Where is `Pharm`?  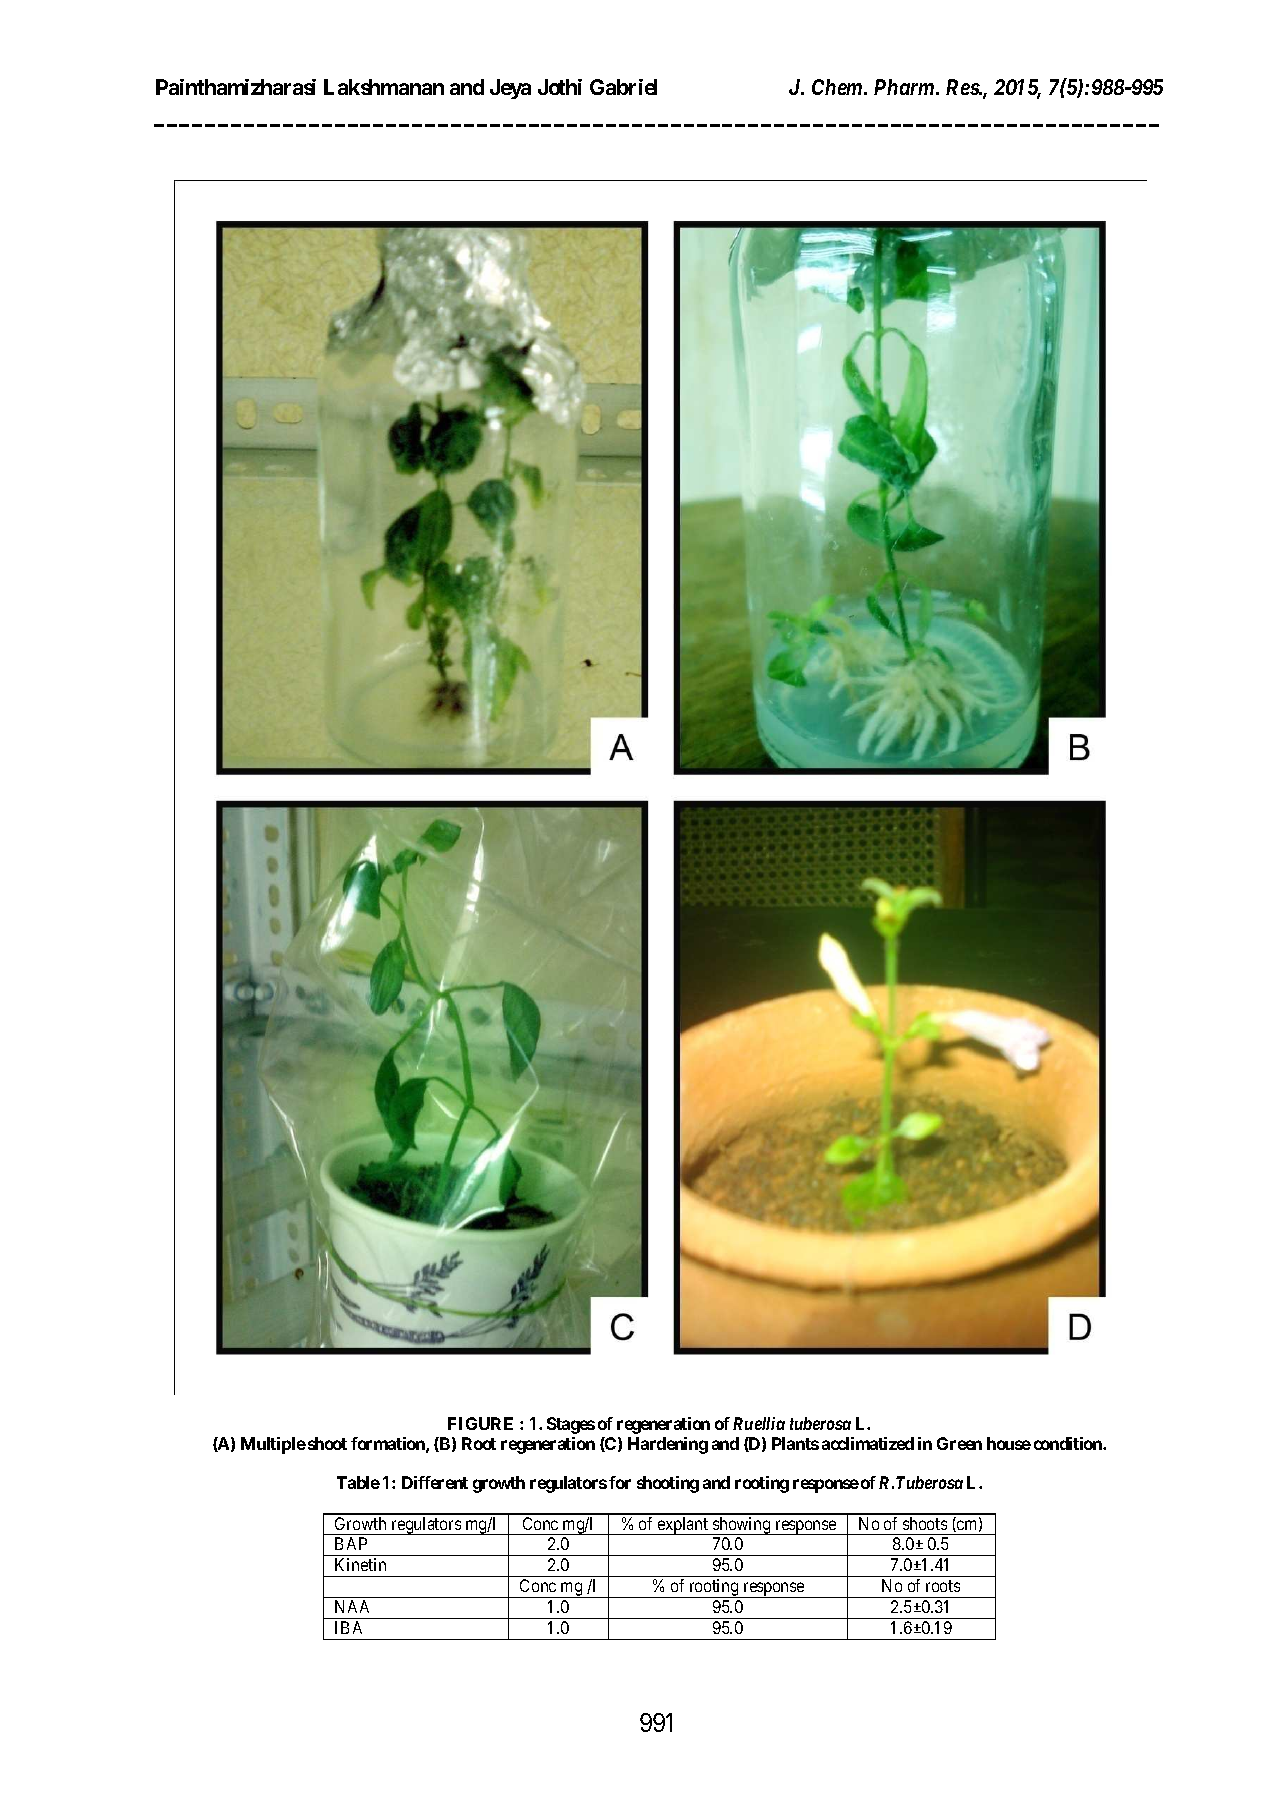 Pharm is located at coordinates (904, 87).
